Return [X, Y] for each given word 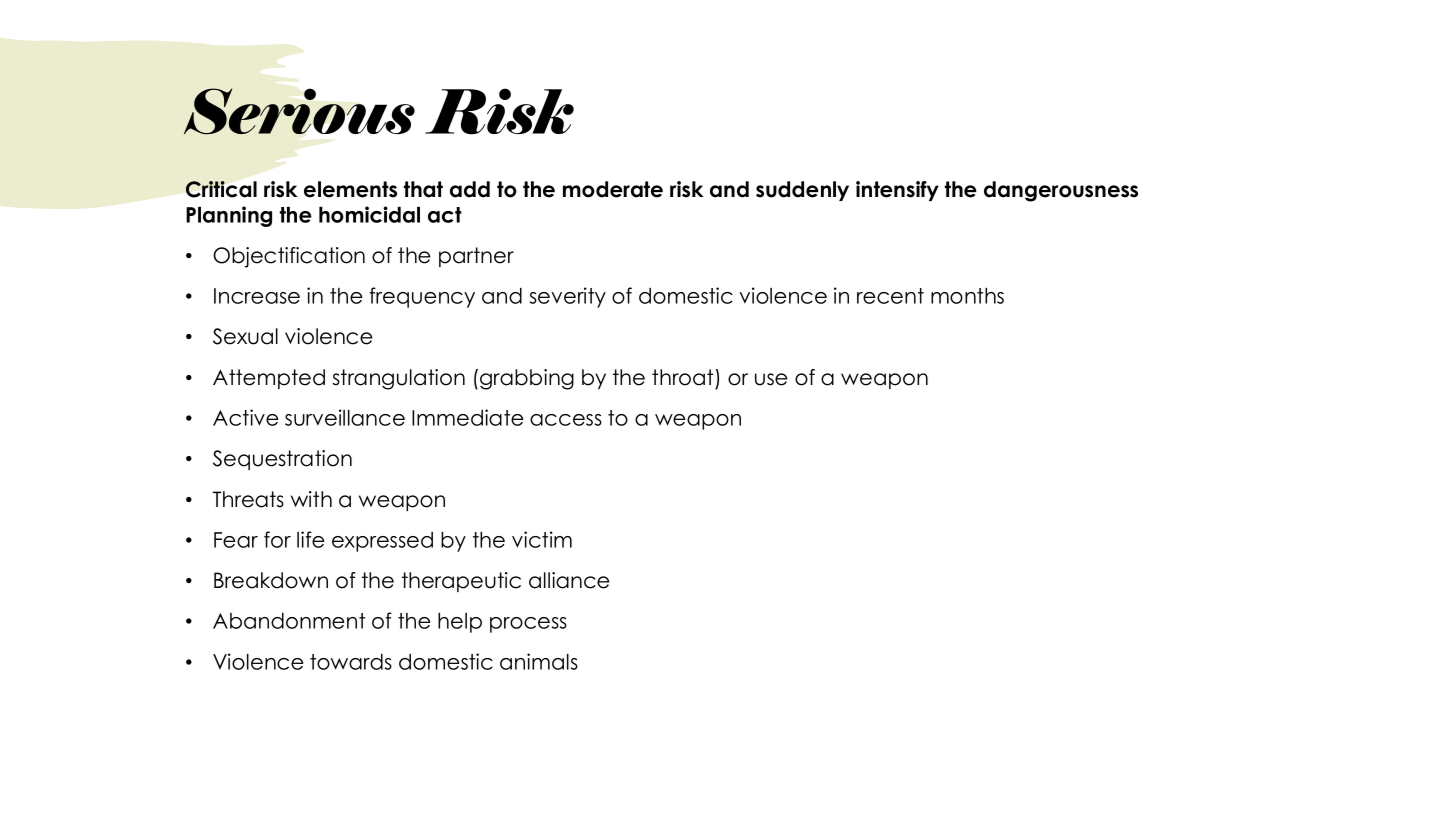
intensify [897, 191]
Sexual [245, 336]
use [771, 379]
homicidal [369, 214]
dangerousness [1061, 191]
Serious [299, 111]
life [311, 539]
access [566, 420]
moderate [613, 189]
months [967, 296]
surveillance [345, 417]
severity [568, 297]
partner [476, 257]
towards [351, 661]
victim [542, 539]
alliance [569, 580]
